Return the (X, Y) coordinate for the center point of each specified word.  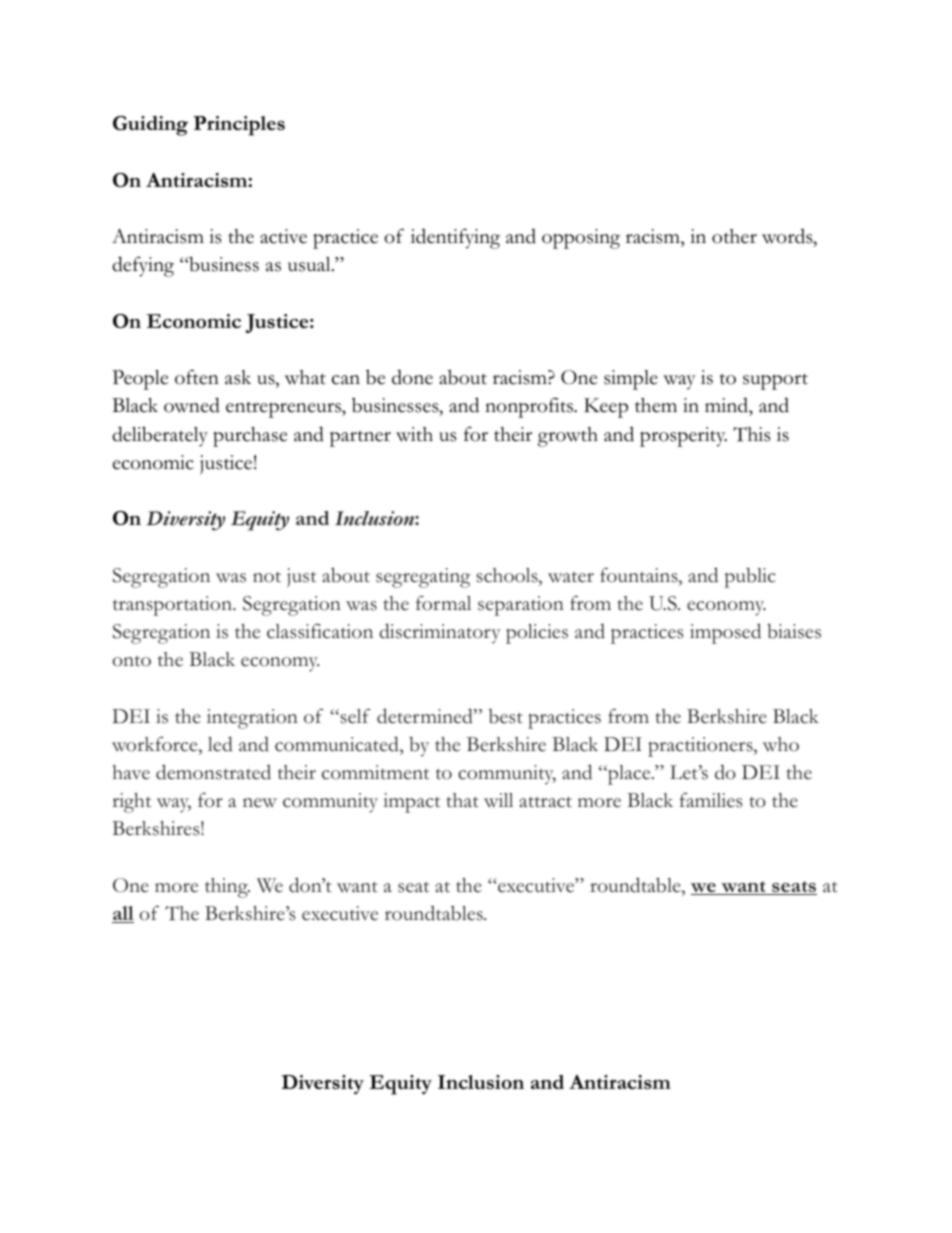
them (656, 405)
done (412, 377)
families (711, 800)
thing (227, 888)
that (462, 800)
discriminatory (440, 633)
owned (192, 405)
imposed (725, 633)
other (734, 236)
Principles (239, 126)
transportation (173, 606)
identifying (455, 238)
